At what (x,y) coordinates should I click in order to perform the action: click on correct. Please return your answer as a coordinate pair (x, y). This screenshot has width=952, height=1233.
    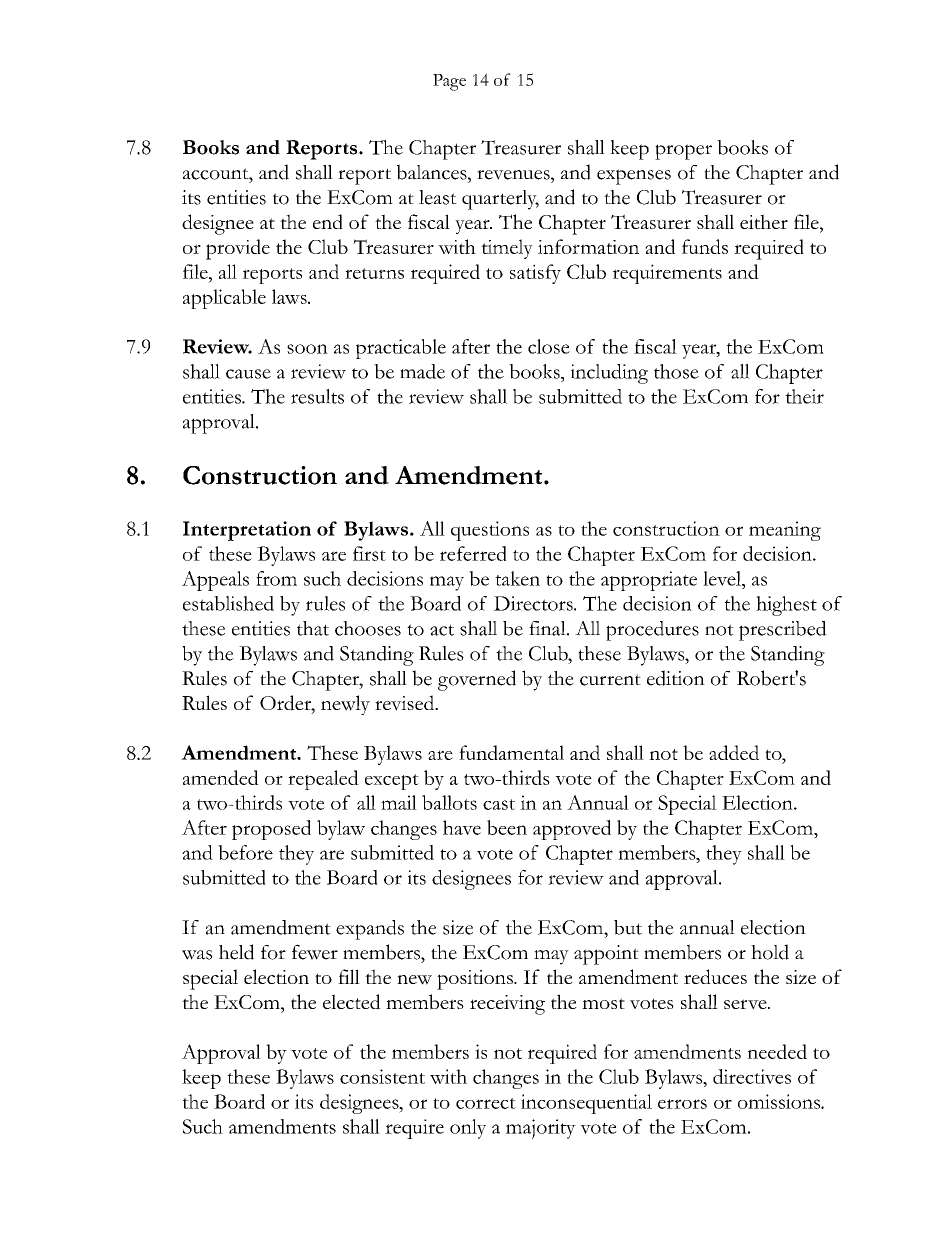
    Looking at the image, I should click on (486, 1103).
